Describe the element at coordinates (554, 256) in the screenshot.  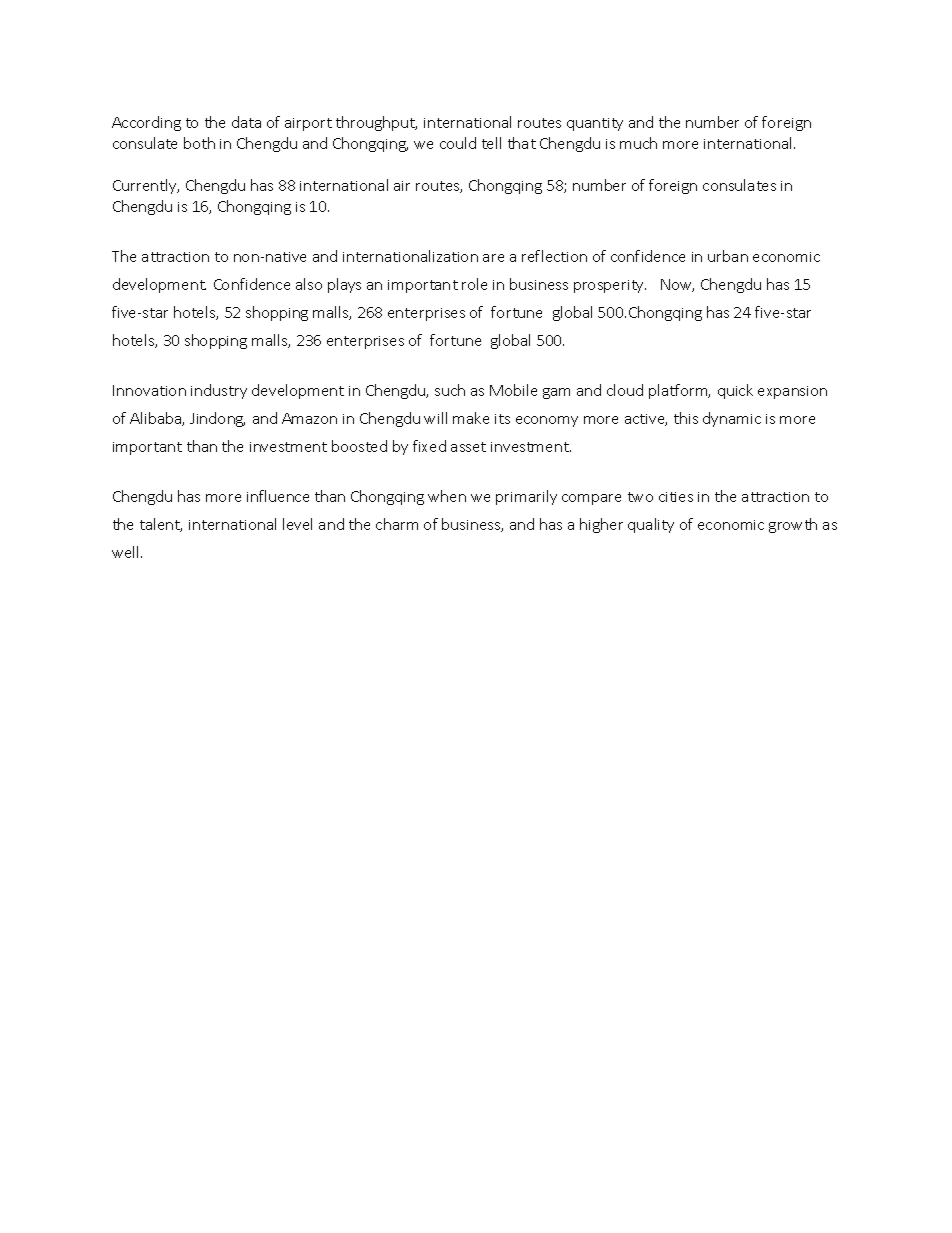
I see `reflection` at that location.
